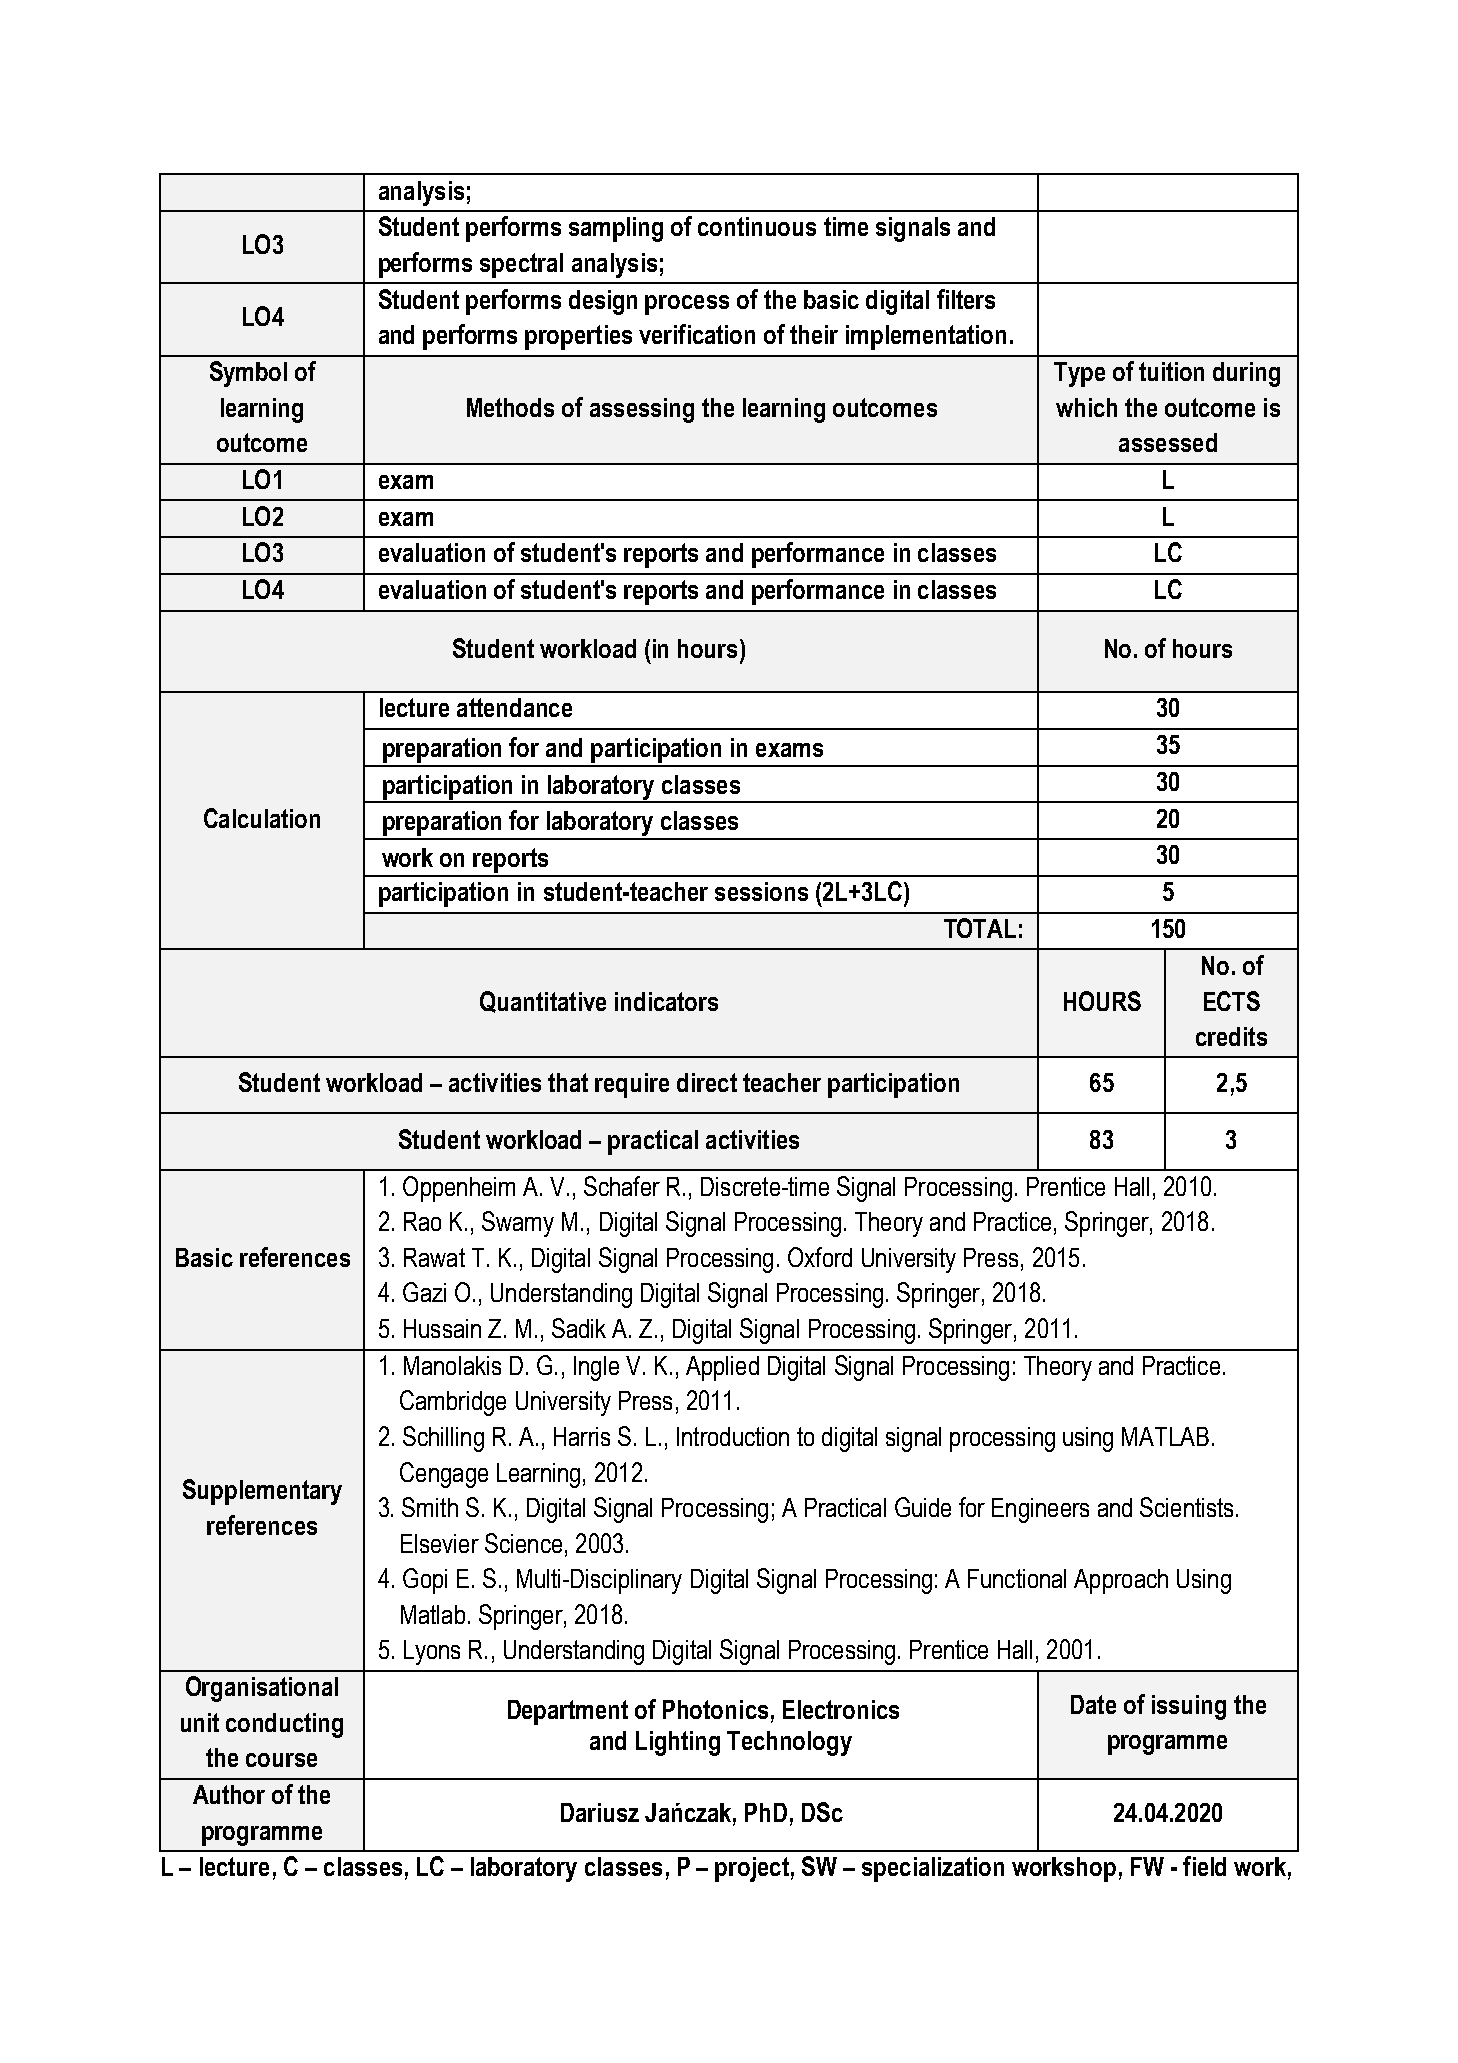 Image resolution: width=1458 pixels, height=2063 pixels. I want to click on Supplementary, so click(262, 1492).
